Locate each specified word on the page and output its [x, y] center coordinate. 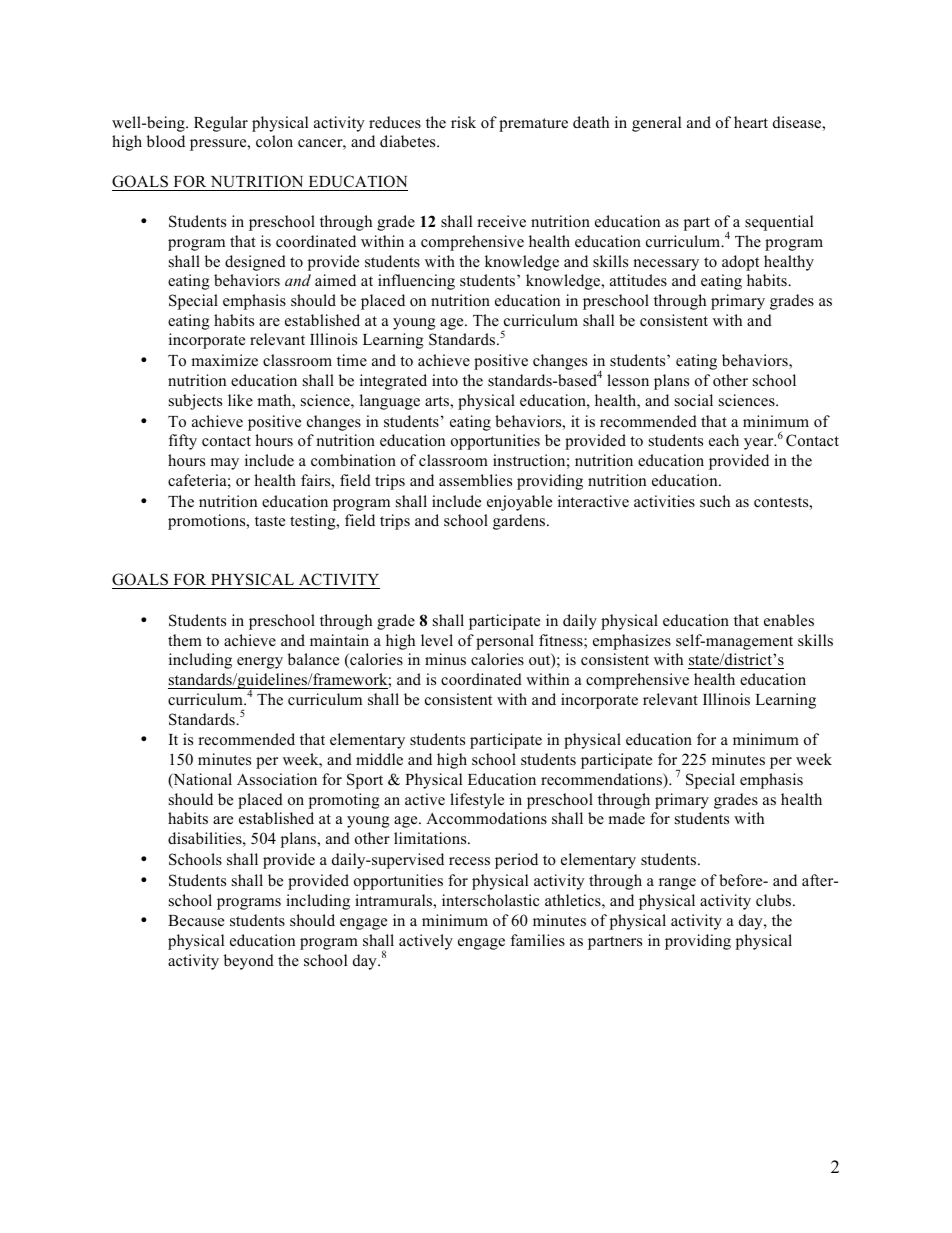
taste [270, 521]
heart [751, 122]
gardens [520, 522]
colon [274, 141]
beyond [249, 962]
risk [463, 122]
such [715, 501]
